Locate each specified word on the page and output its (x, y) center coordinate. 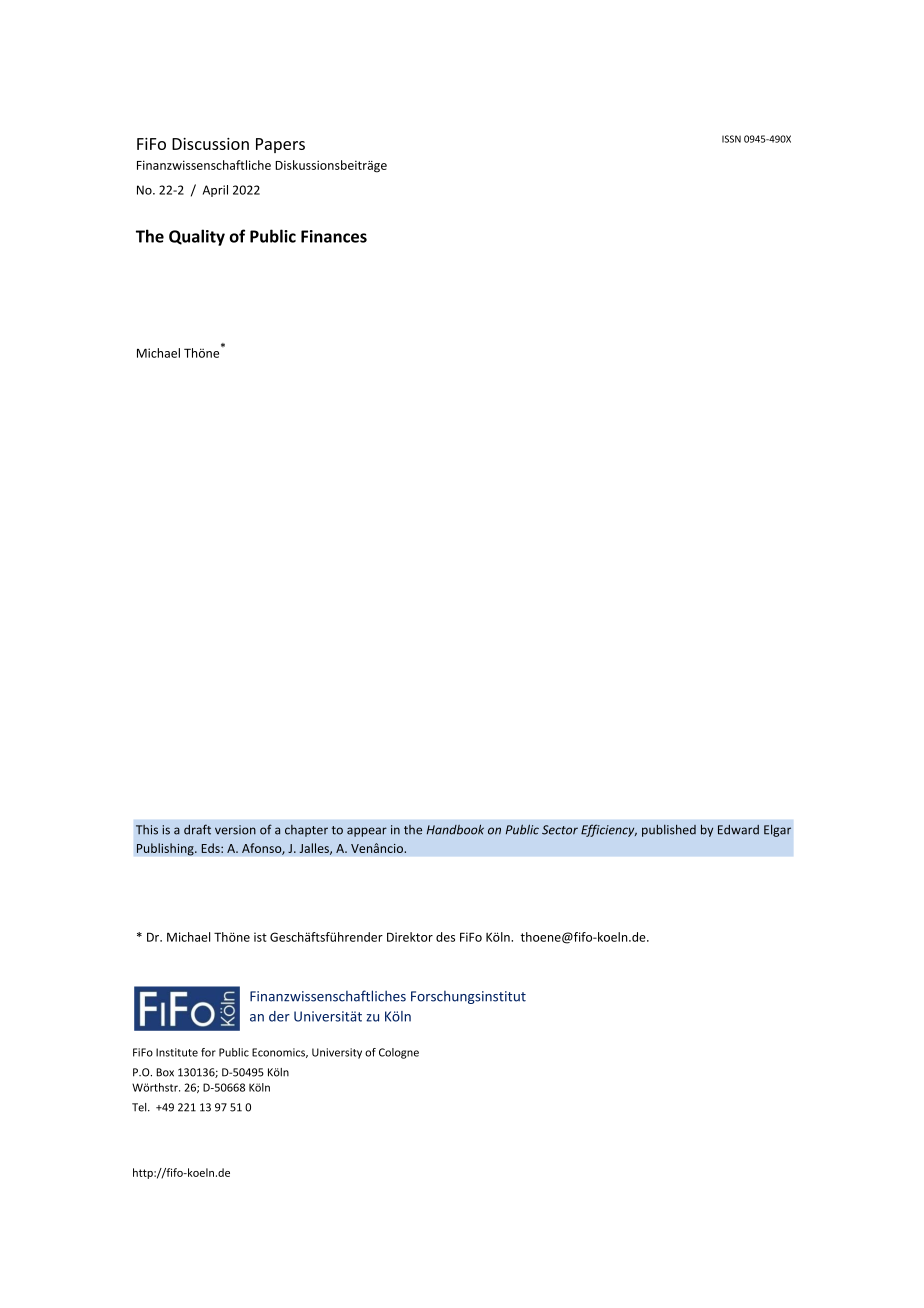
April (215, 191)
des (445, 937)
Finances (334, 236)
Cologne (399, 1053)
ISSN (731, 139)
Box (165, 1072)
